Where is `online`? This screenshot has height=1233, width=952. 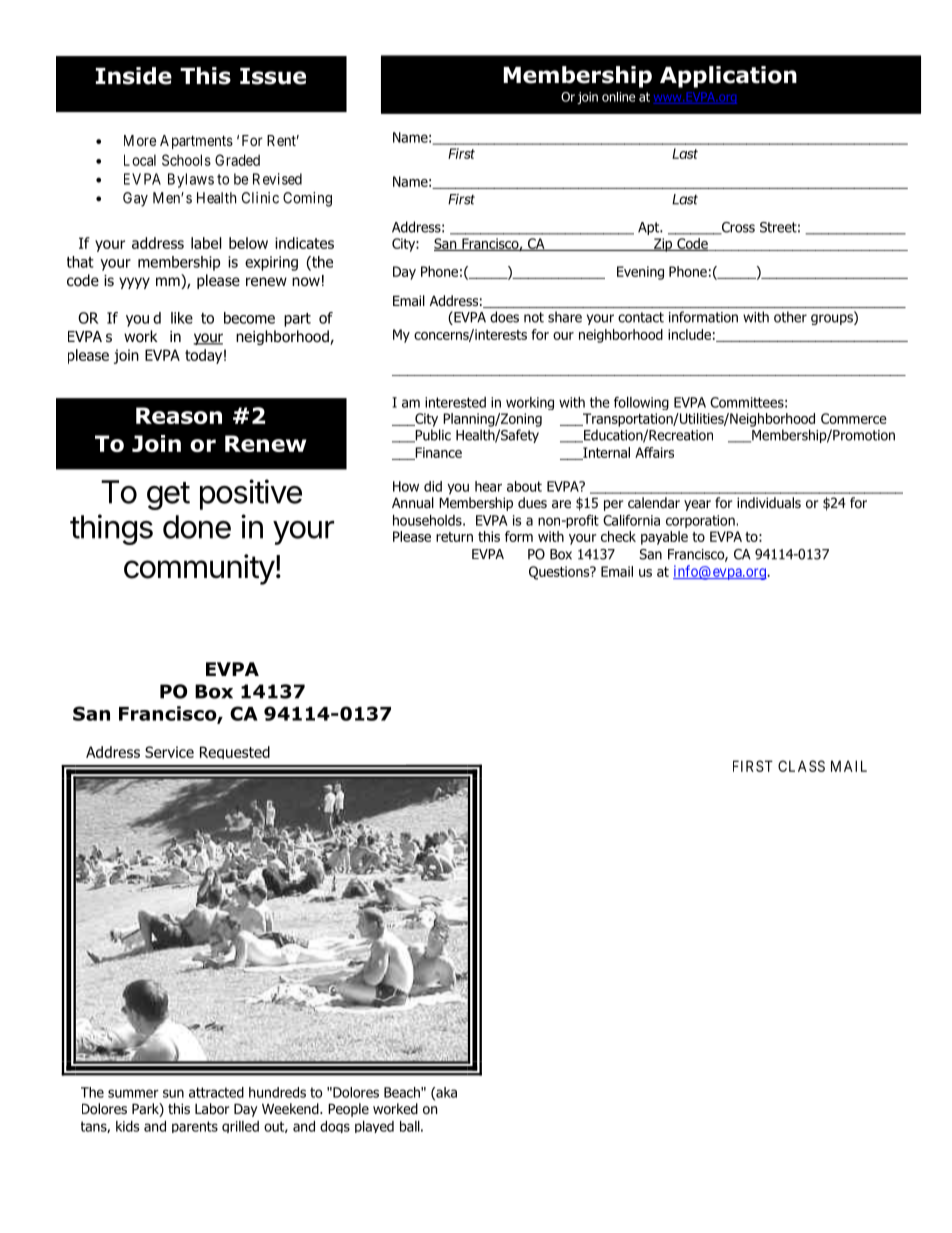
online is located at coordinates (618, 97).
